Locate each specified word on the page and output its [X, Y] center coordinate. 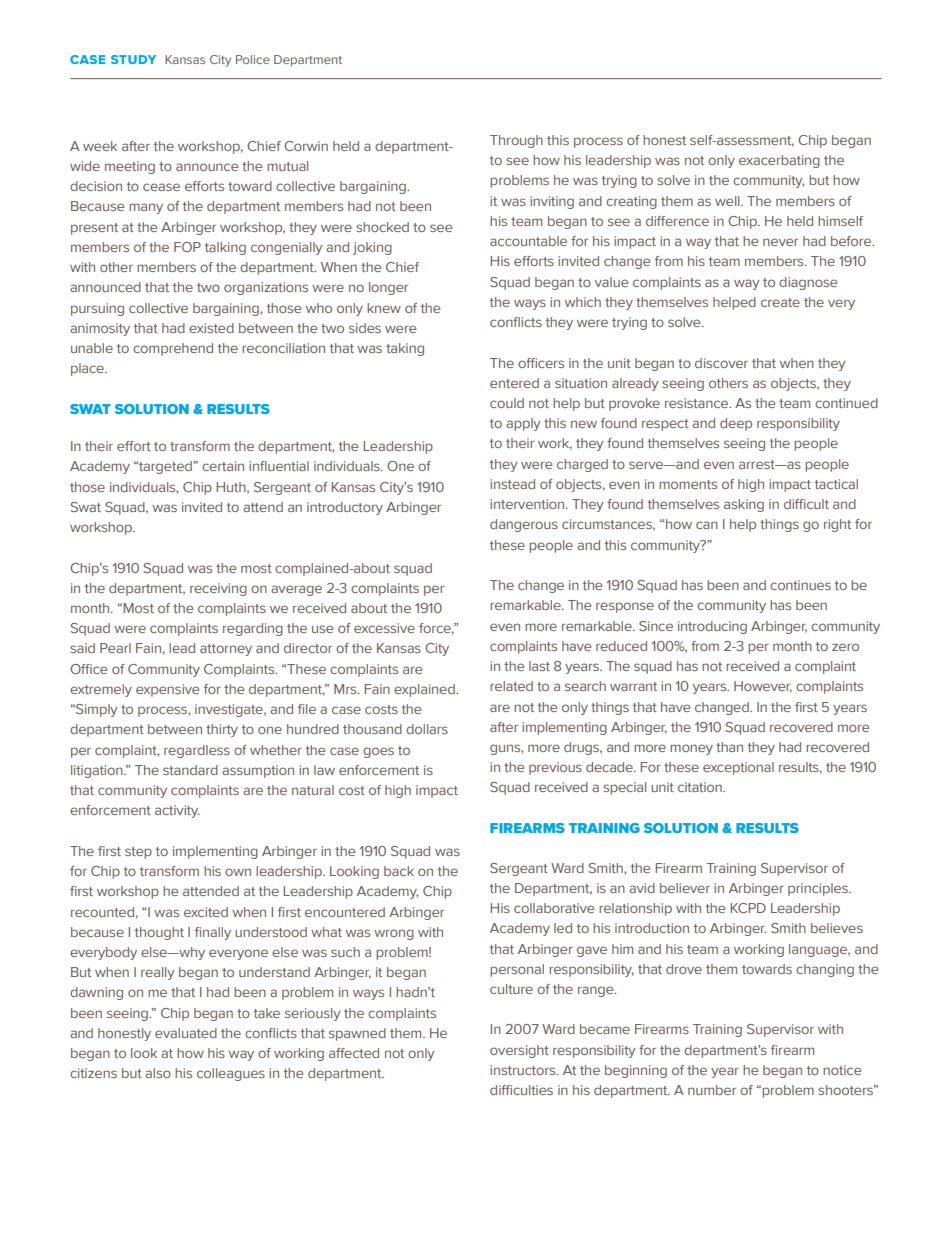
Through [516, 141]
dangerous [524, 525]
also [158, 1073]
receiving [218, 589]
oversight [519, 1051]
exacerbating [779, 161]
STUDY [133, 59]
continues [800, 585]
